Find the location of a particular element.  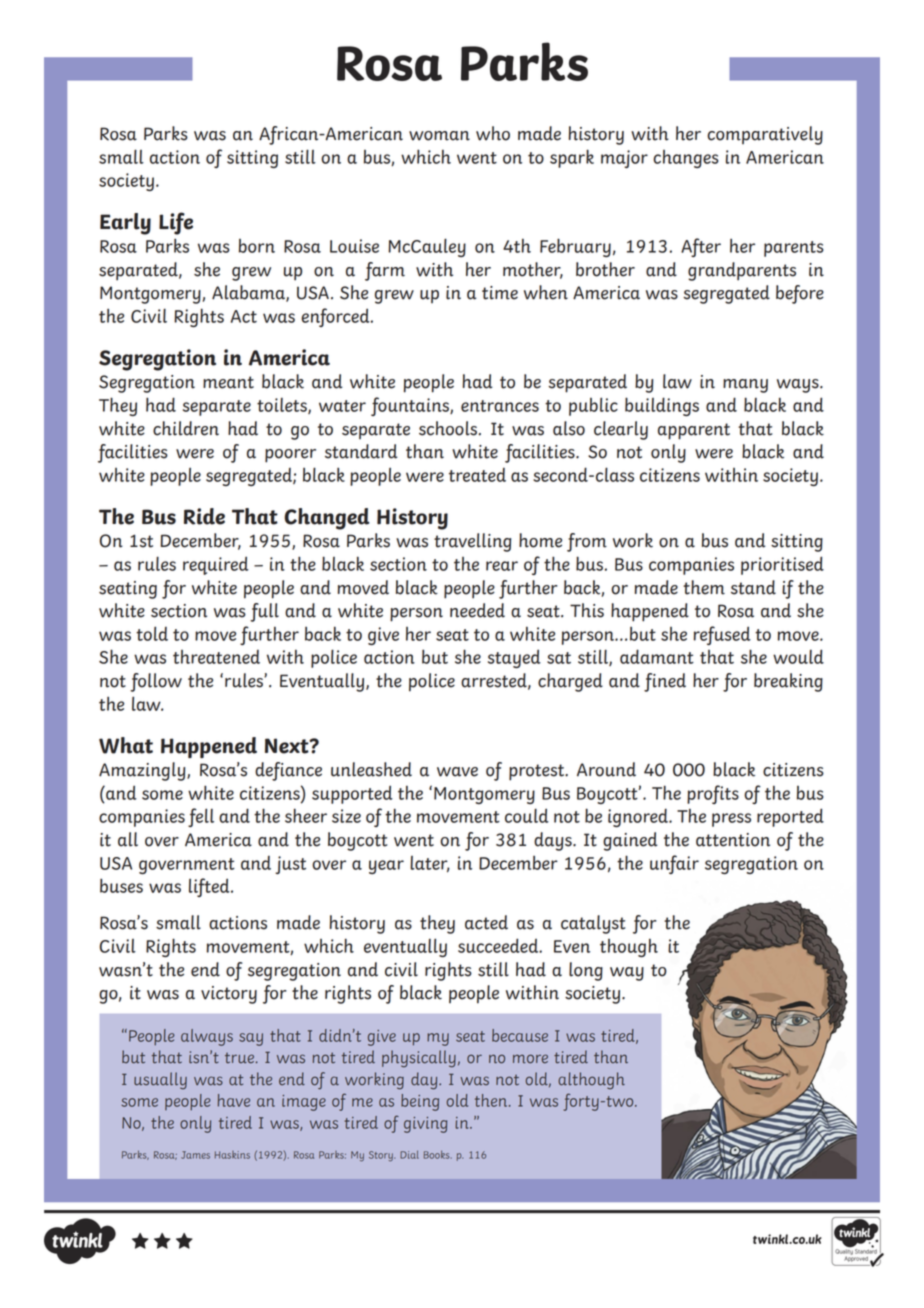

woman is located at coordinates (439, 136).
